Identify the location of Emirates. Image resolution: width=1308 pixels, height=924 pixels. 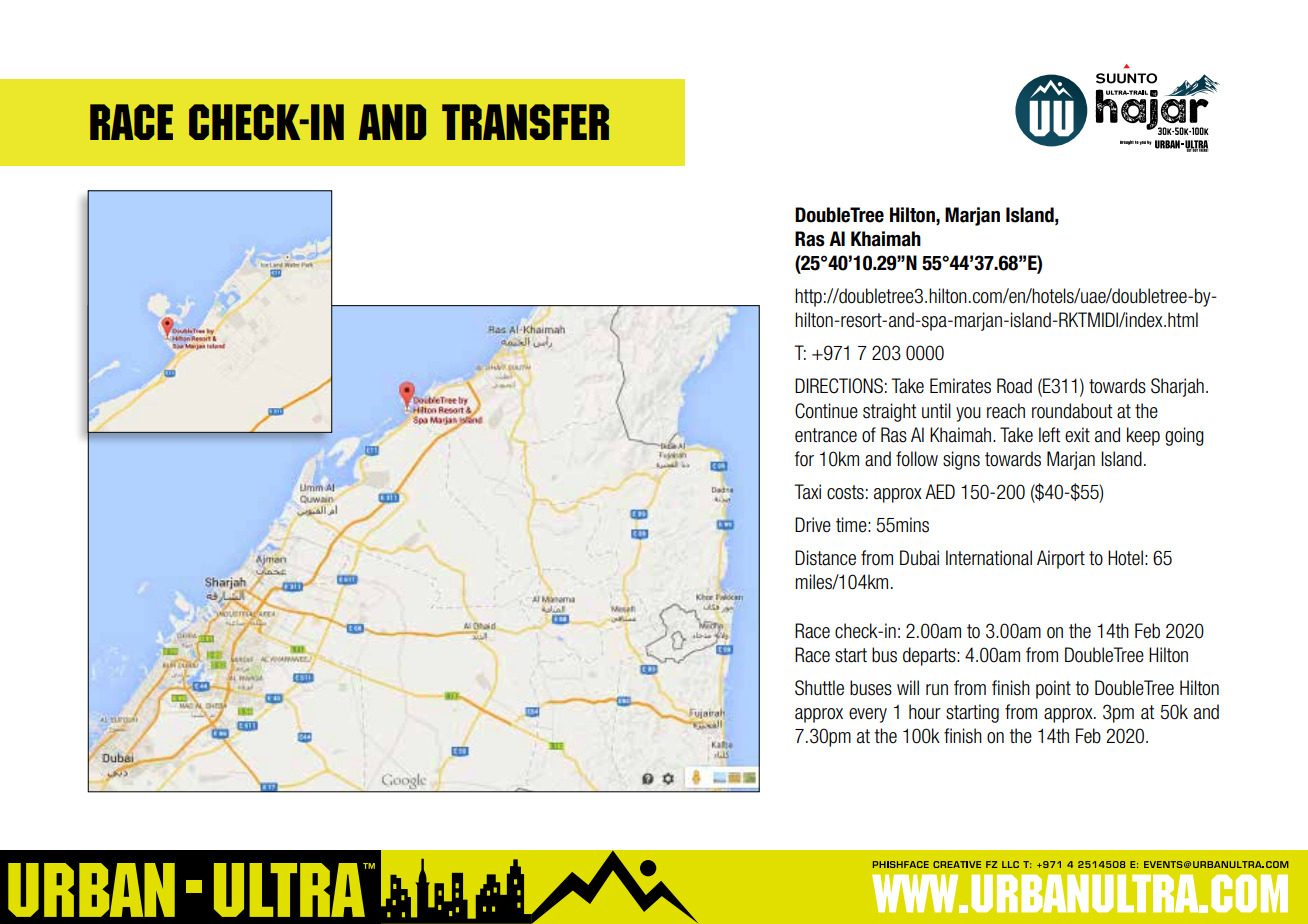
(960, 386).
